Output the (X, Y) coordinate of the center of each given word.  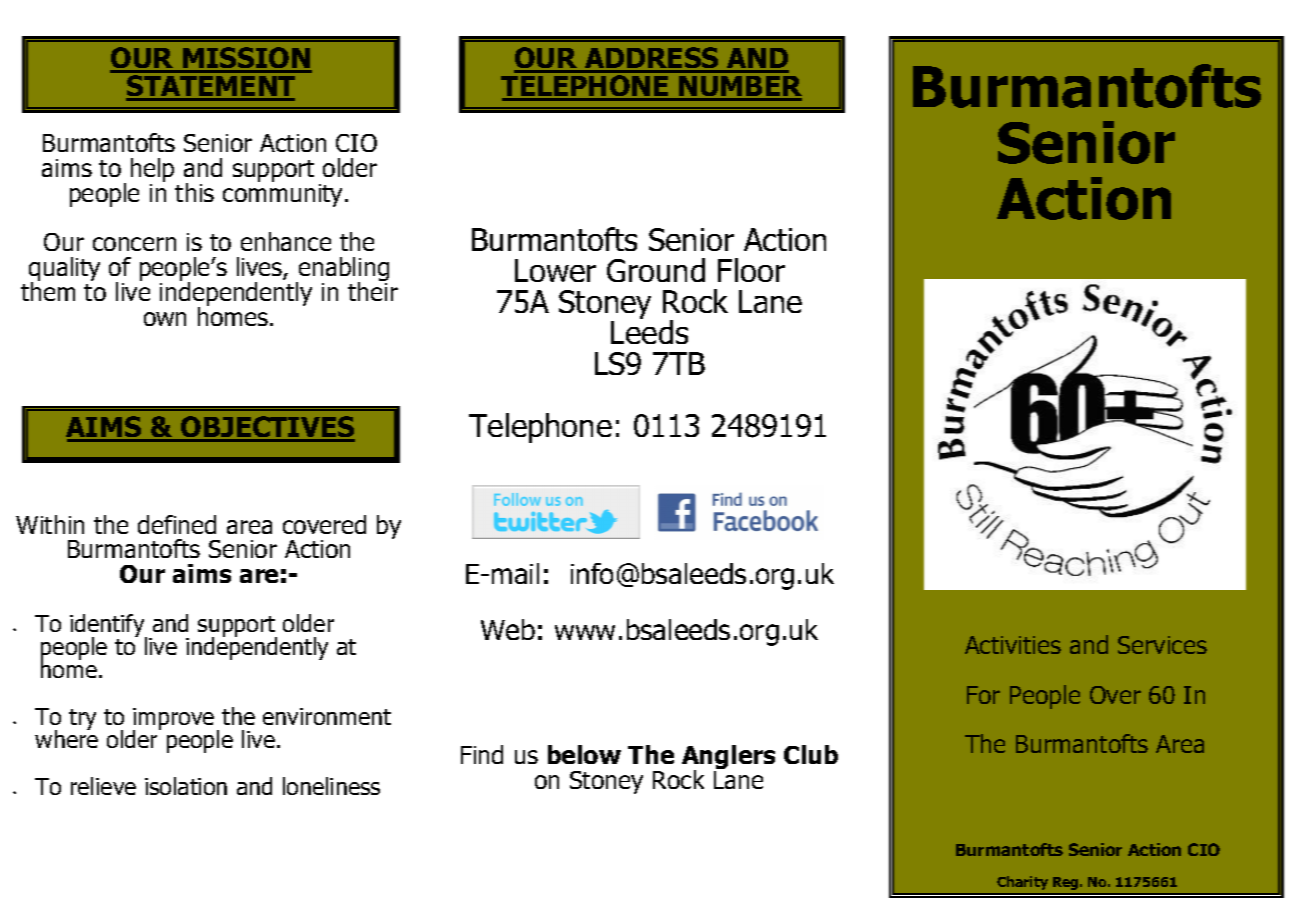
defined (177, 524)
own (165, 319)
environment (327, 716)
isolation (186, 786)
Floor (751, 270)
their (373, 290)
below (584, 754)
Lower (555, 270)
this (194, 192)
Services (1162, 645)
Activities (1013, 645)
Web (508, 629)
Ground (656, 270)
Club (811, 754)
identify (108, 626)
